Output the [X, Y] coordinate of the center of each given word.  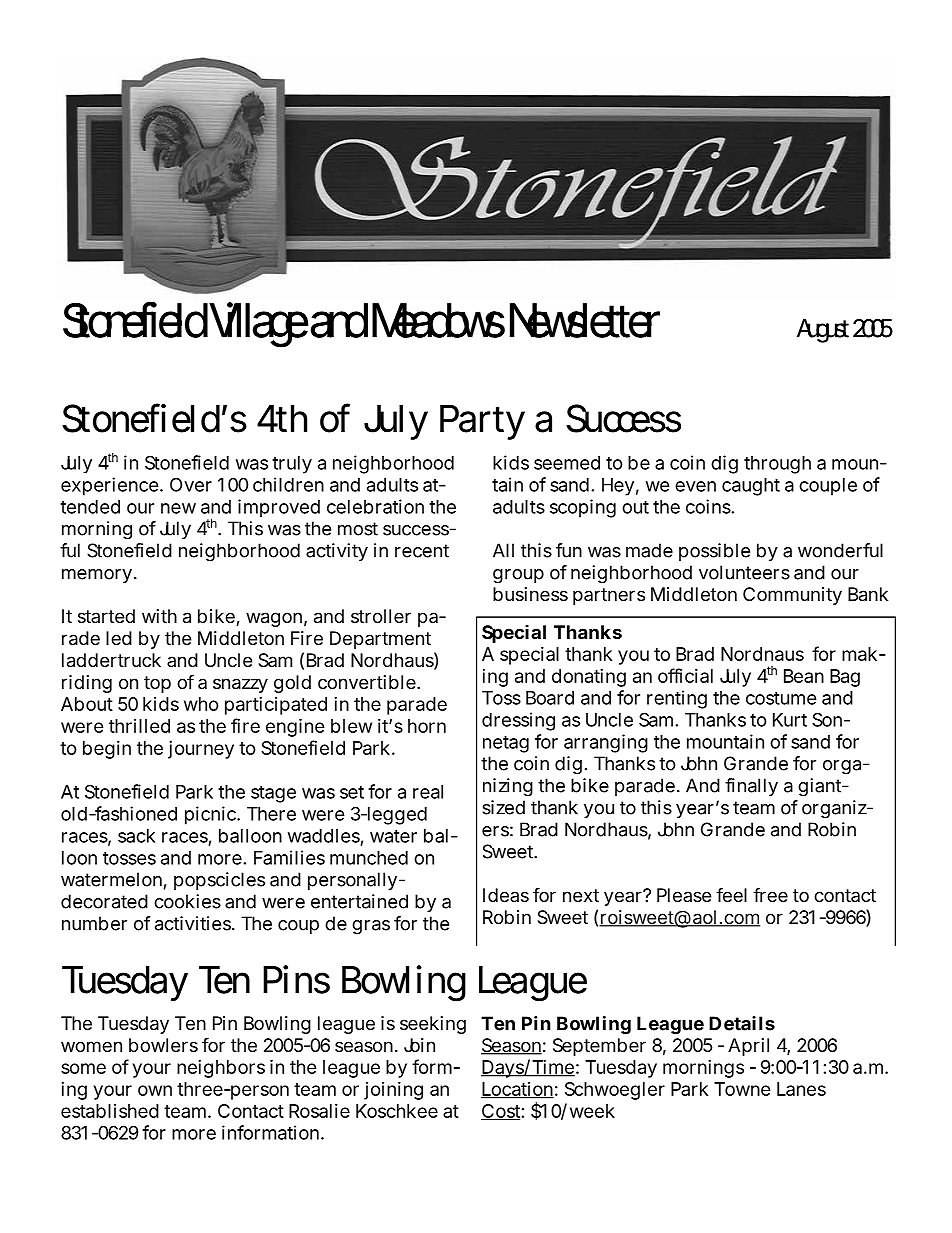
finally [751, 787]
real [428, 792]
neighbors [221, 1069]
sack [136, 836]
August [823, 331]
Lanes [801, 1089]
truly [292, 465]
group [518, 576]
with [159, 616]
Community [792, 596]
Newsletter [585, 320]
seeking [433, 1025]
